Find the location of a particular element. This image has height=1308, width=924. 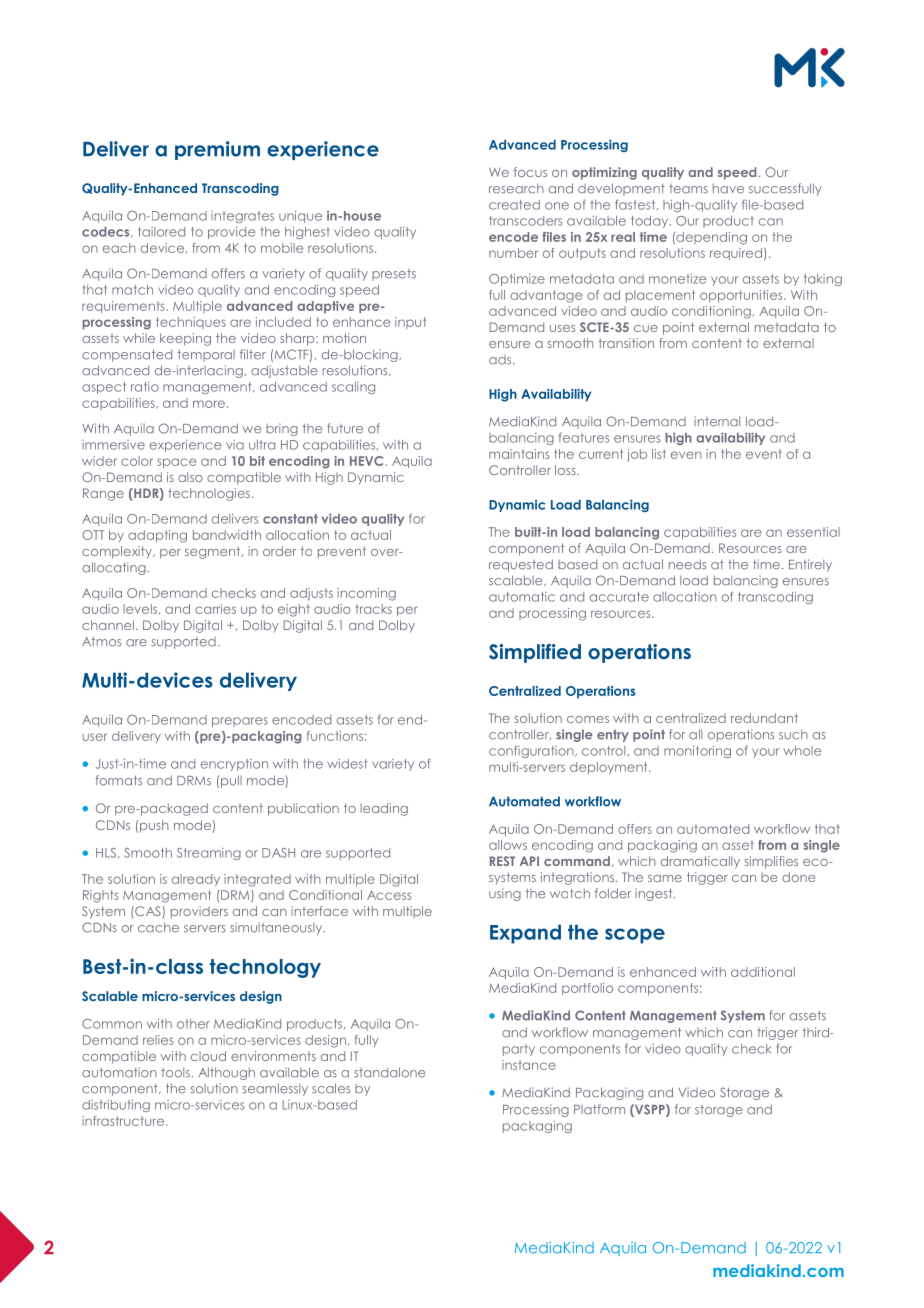

list is located at coordinates (659, 454).
